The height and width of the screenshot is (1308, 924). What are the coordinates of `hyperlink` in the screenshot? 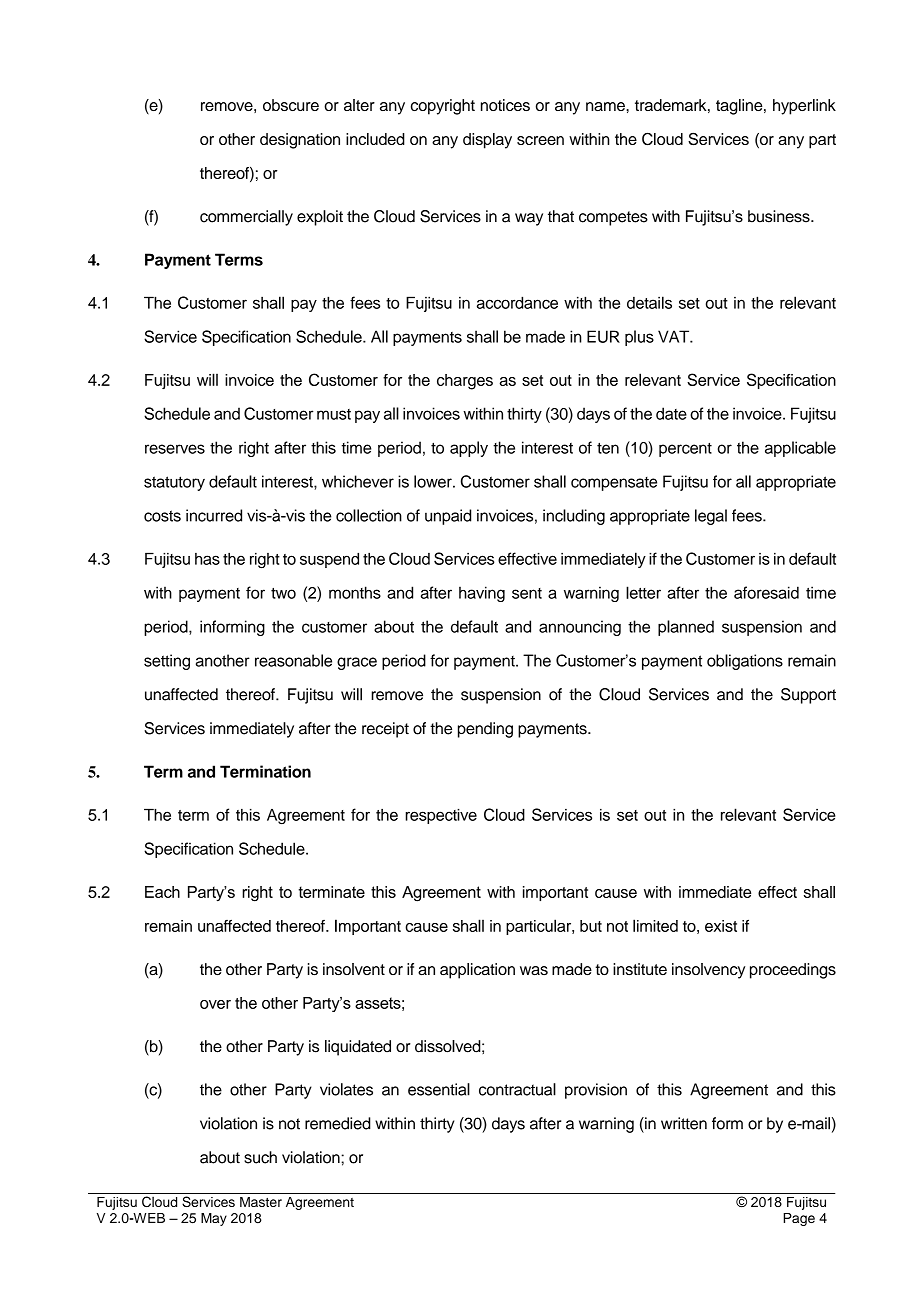 It's located at (804, 107).
